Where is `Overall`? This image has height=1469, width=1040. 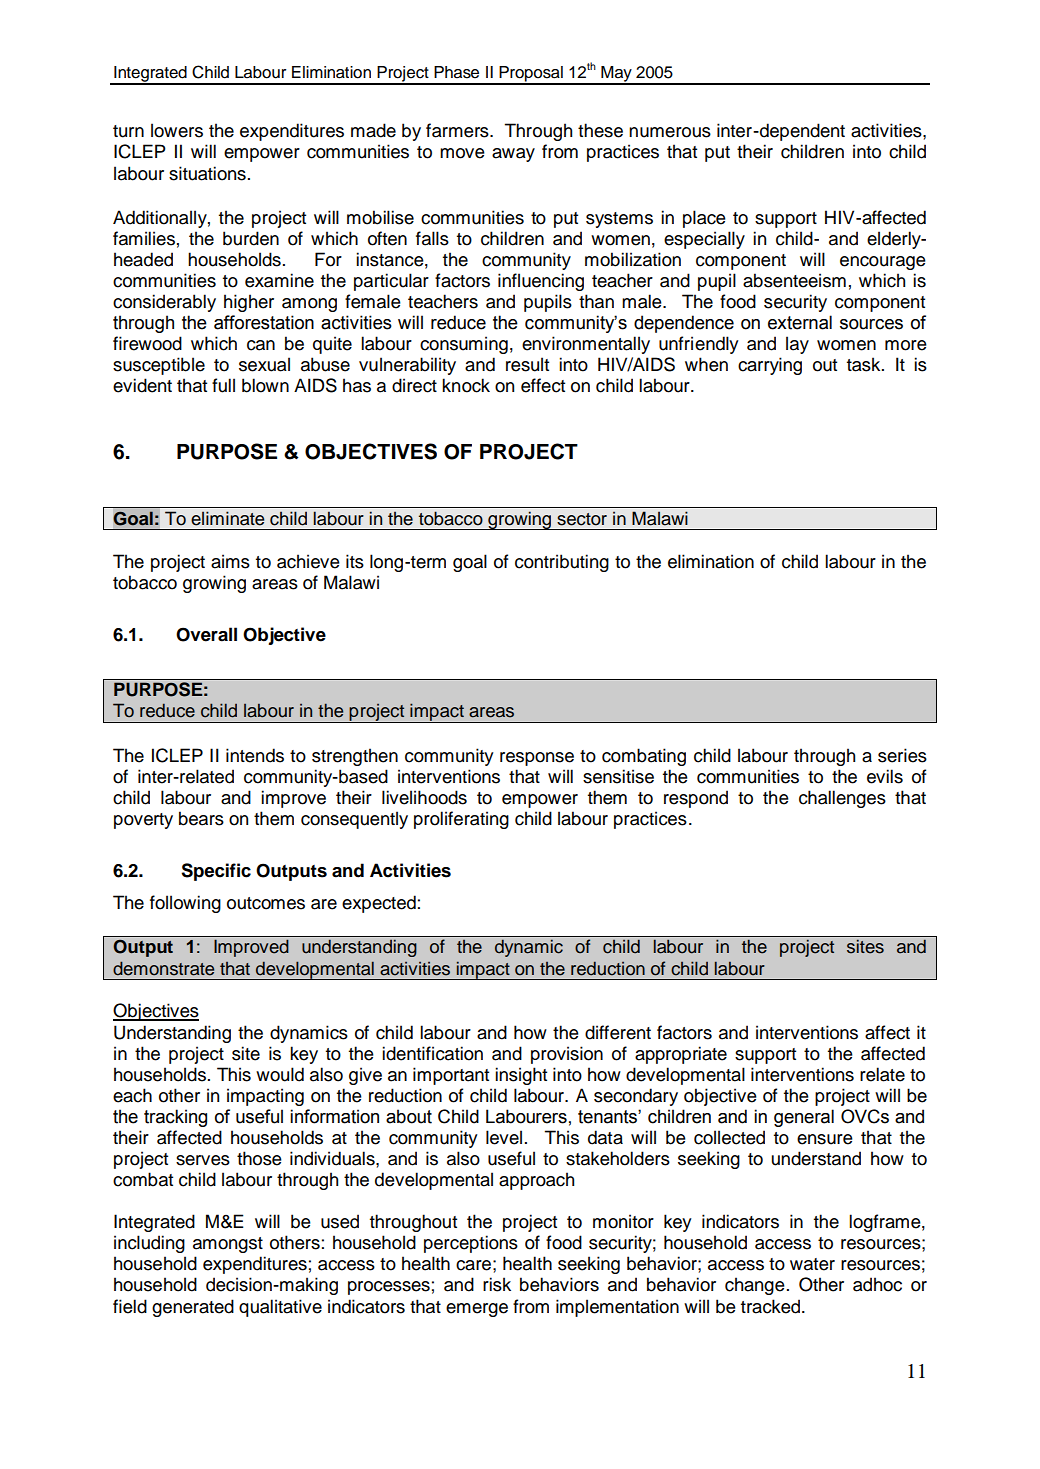 Overall is located at coordinates (206, 634).
